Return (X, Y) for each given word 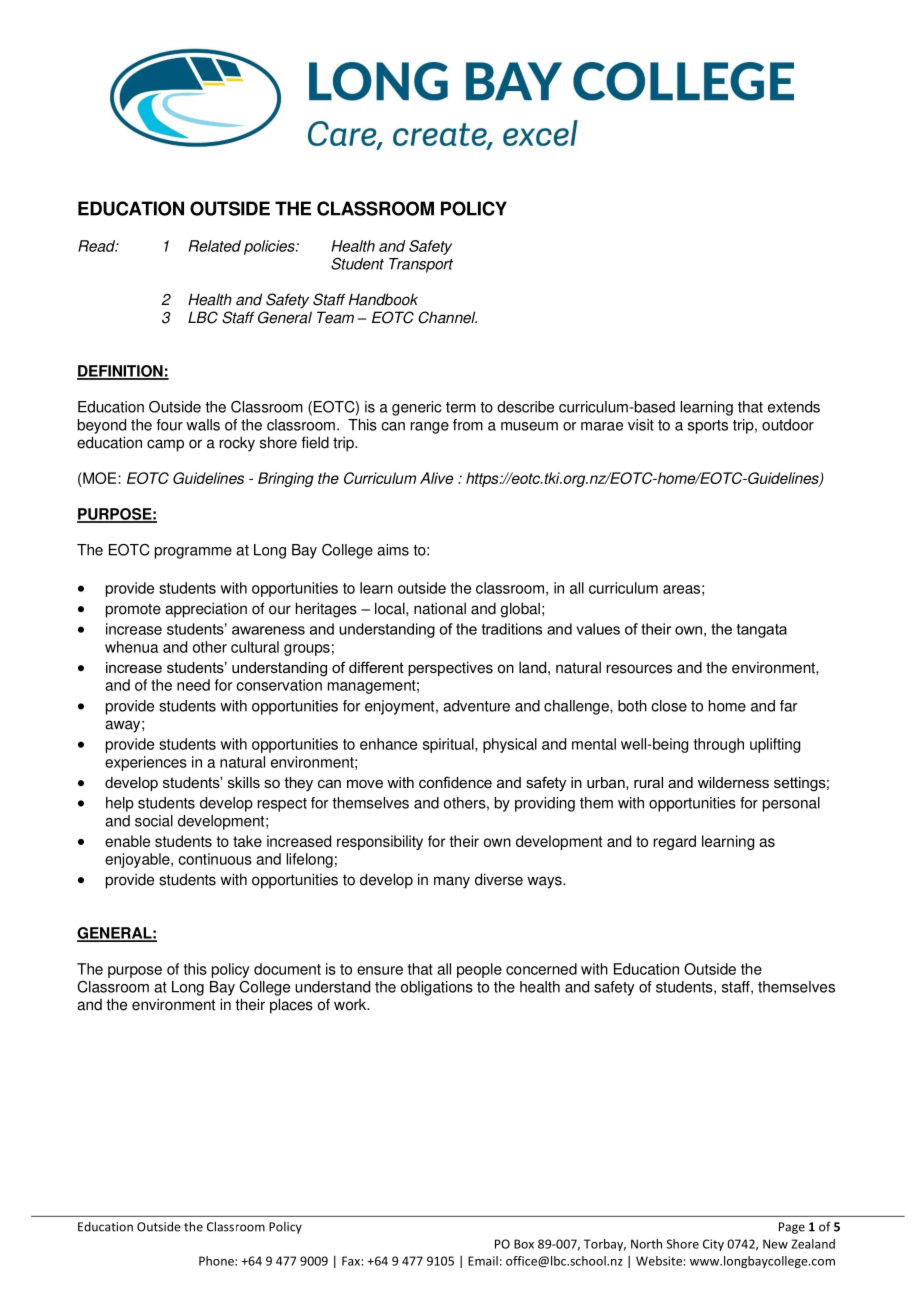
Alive (436, 478)
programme (193, 553)
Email (483, 1261)
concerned (541, 969)
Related (215, 246)
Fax (351, 1261)
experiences (146, 763)
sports (708, 427)
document (287, 969)
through (719, 745)
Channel (447, 317)
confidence (455, 782)
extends (794, 407)
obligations (437, 988)
